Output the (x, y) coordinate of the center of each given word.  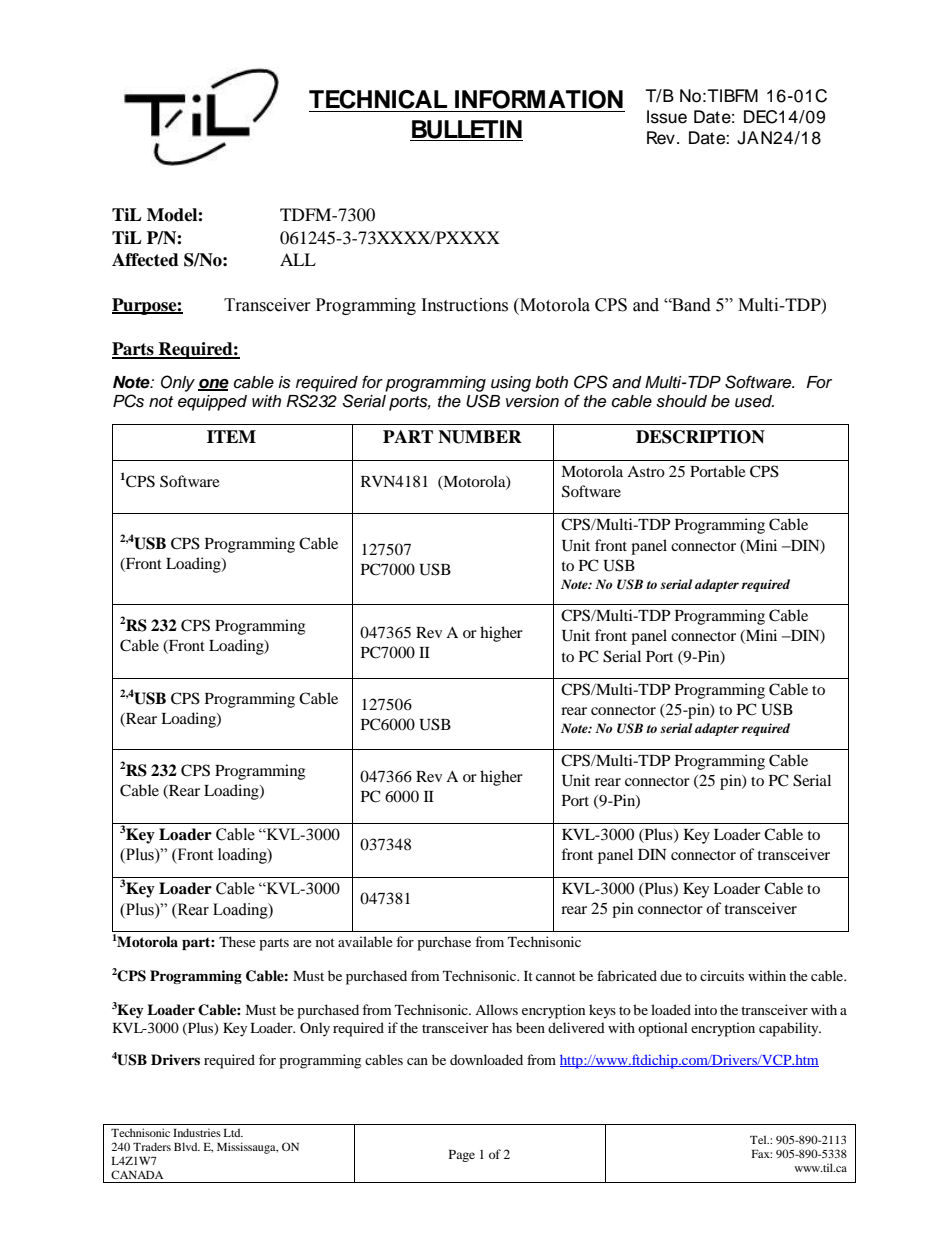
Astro (646, 471)
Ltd (233, 1132)
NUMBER (480, 437)
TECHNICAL (378, 99)
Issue (667, 117)
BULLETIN (467, 129)
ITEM (231, 436)
